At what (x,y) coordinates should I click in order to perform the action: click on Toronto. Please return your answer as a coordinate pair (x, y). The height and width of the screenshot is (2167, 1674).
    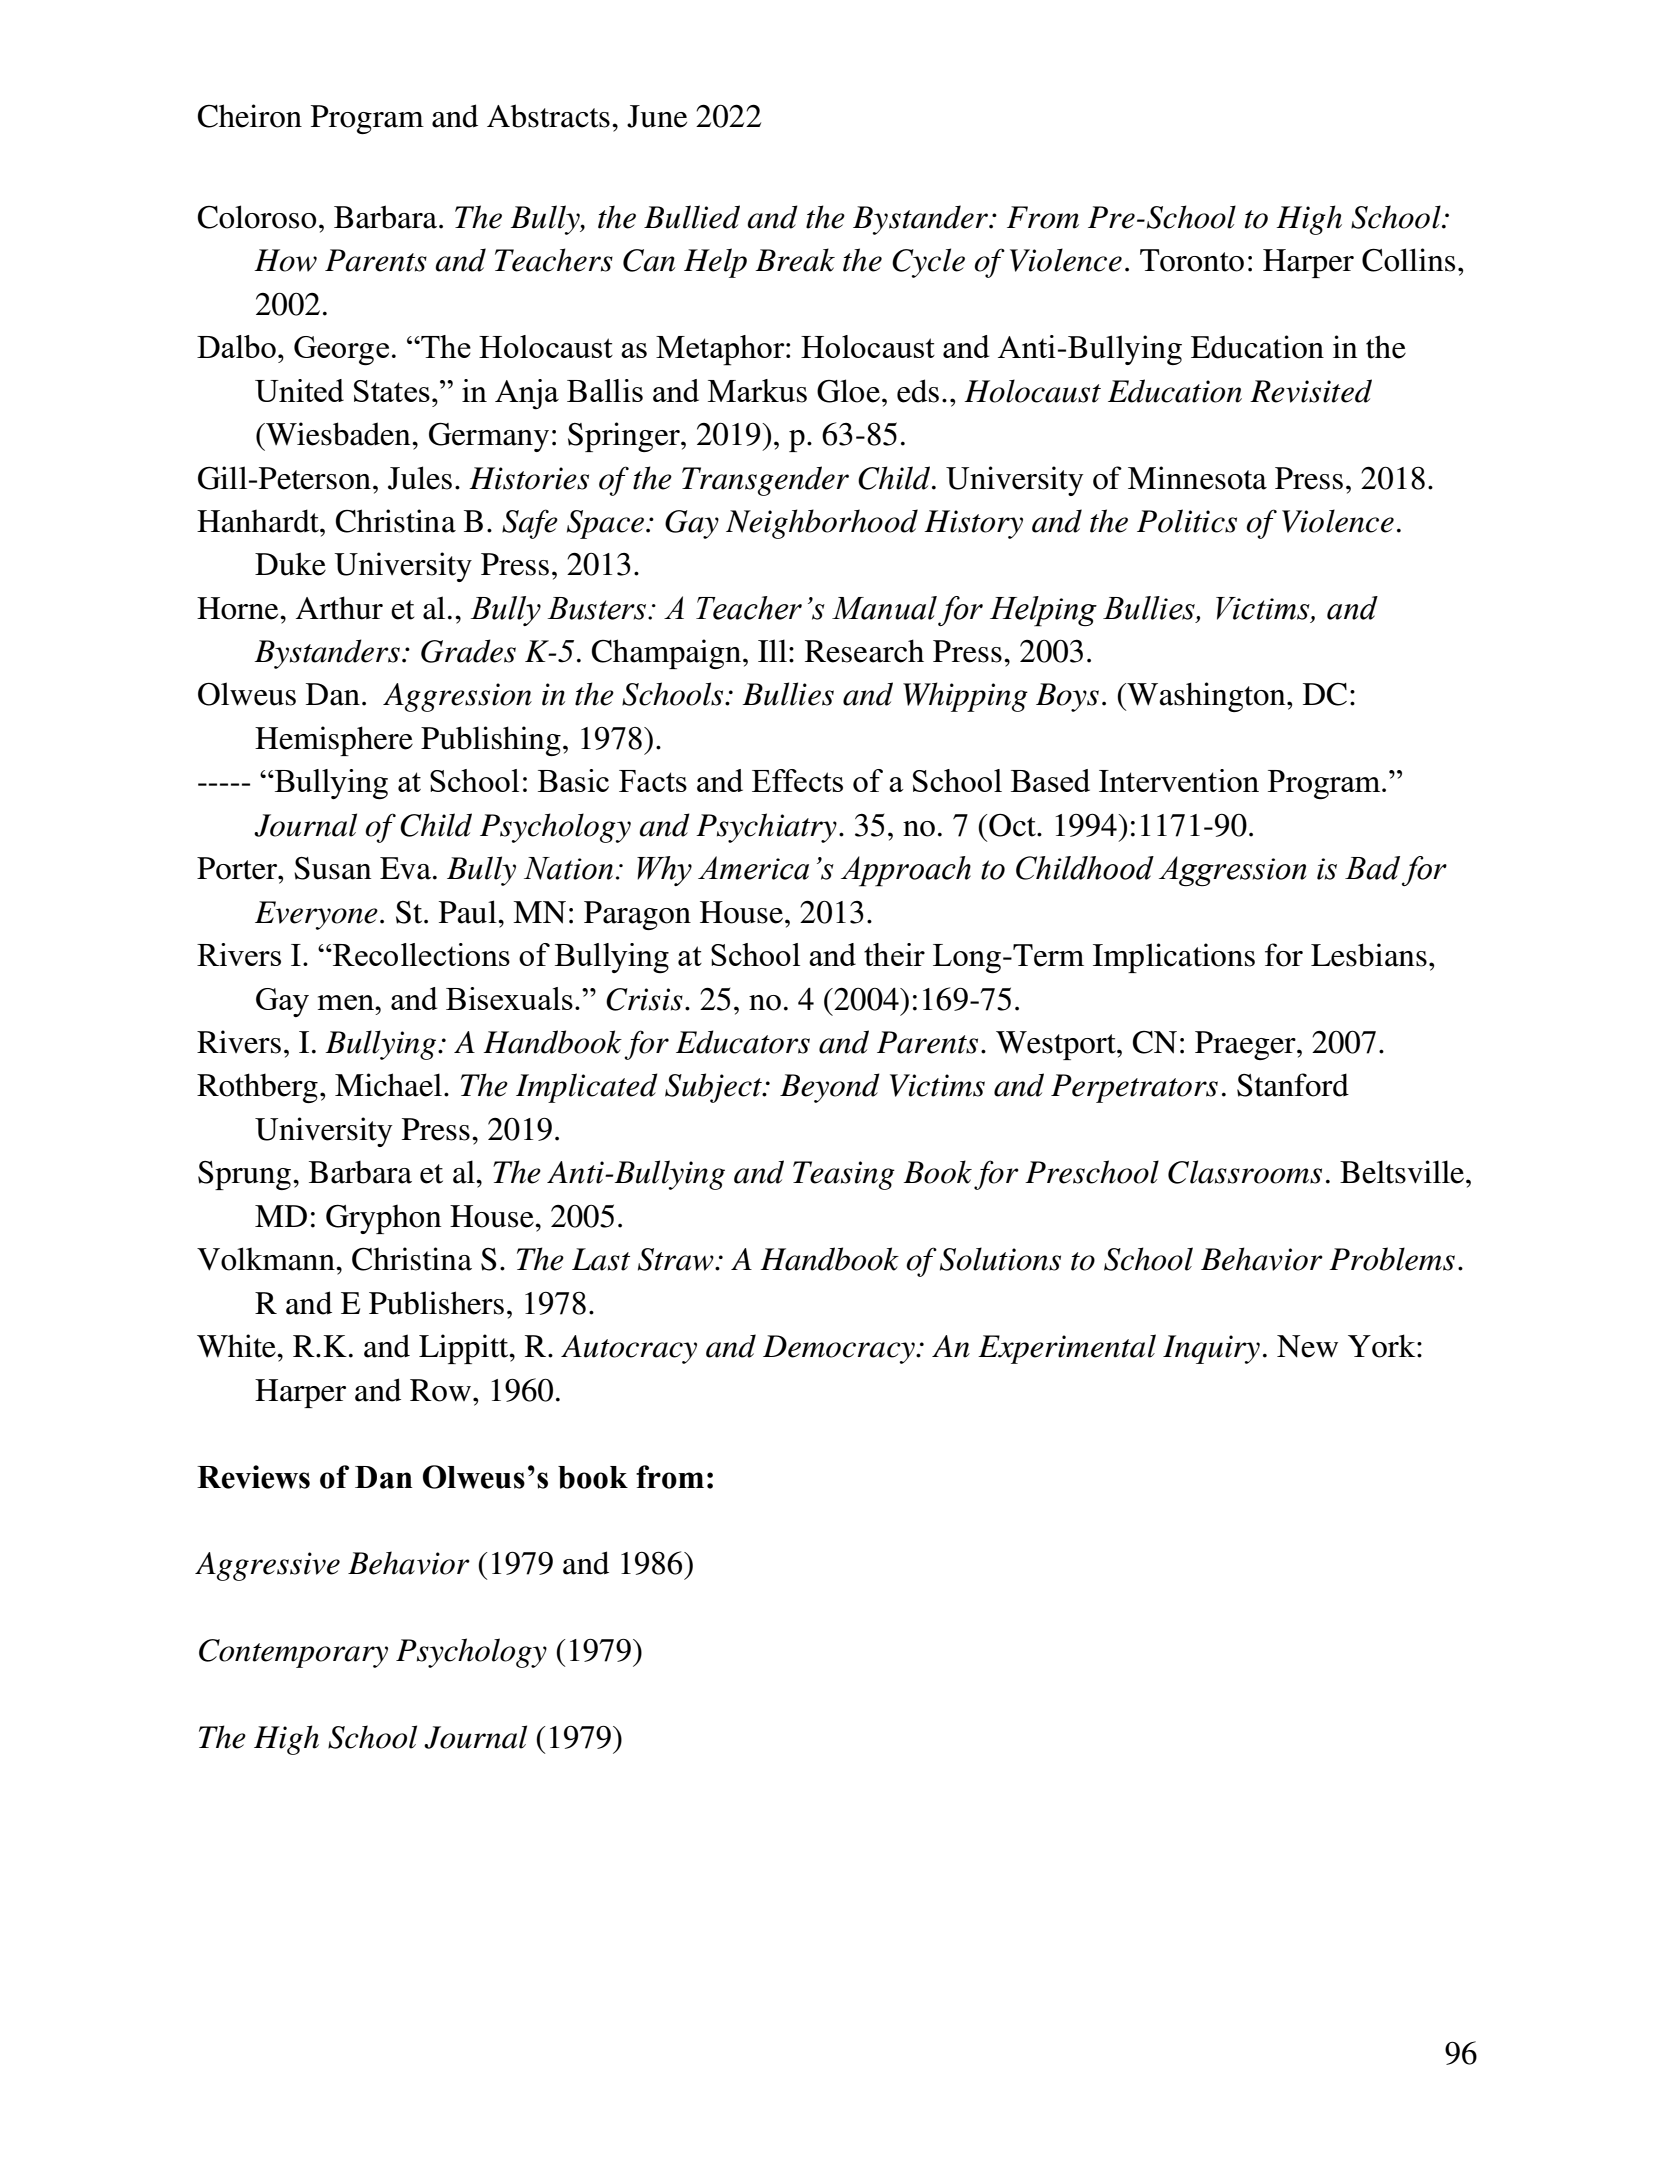
    Looking at the image, I should click on (1192, 260).
